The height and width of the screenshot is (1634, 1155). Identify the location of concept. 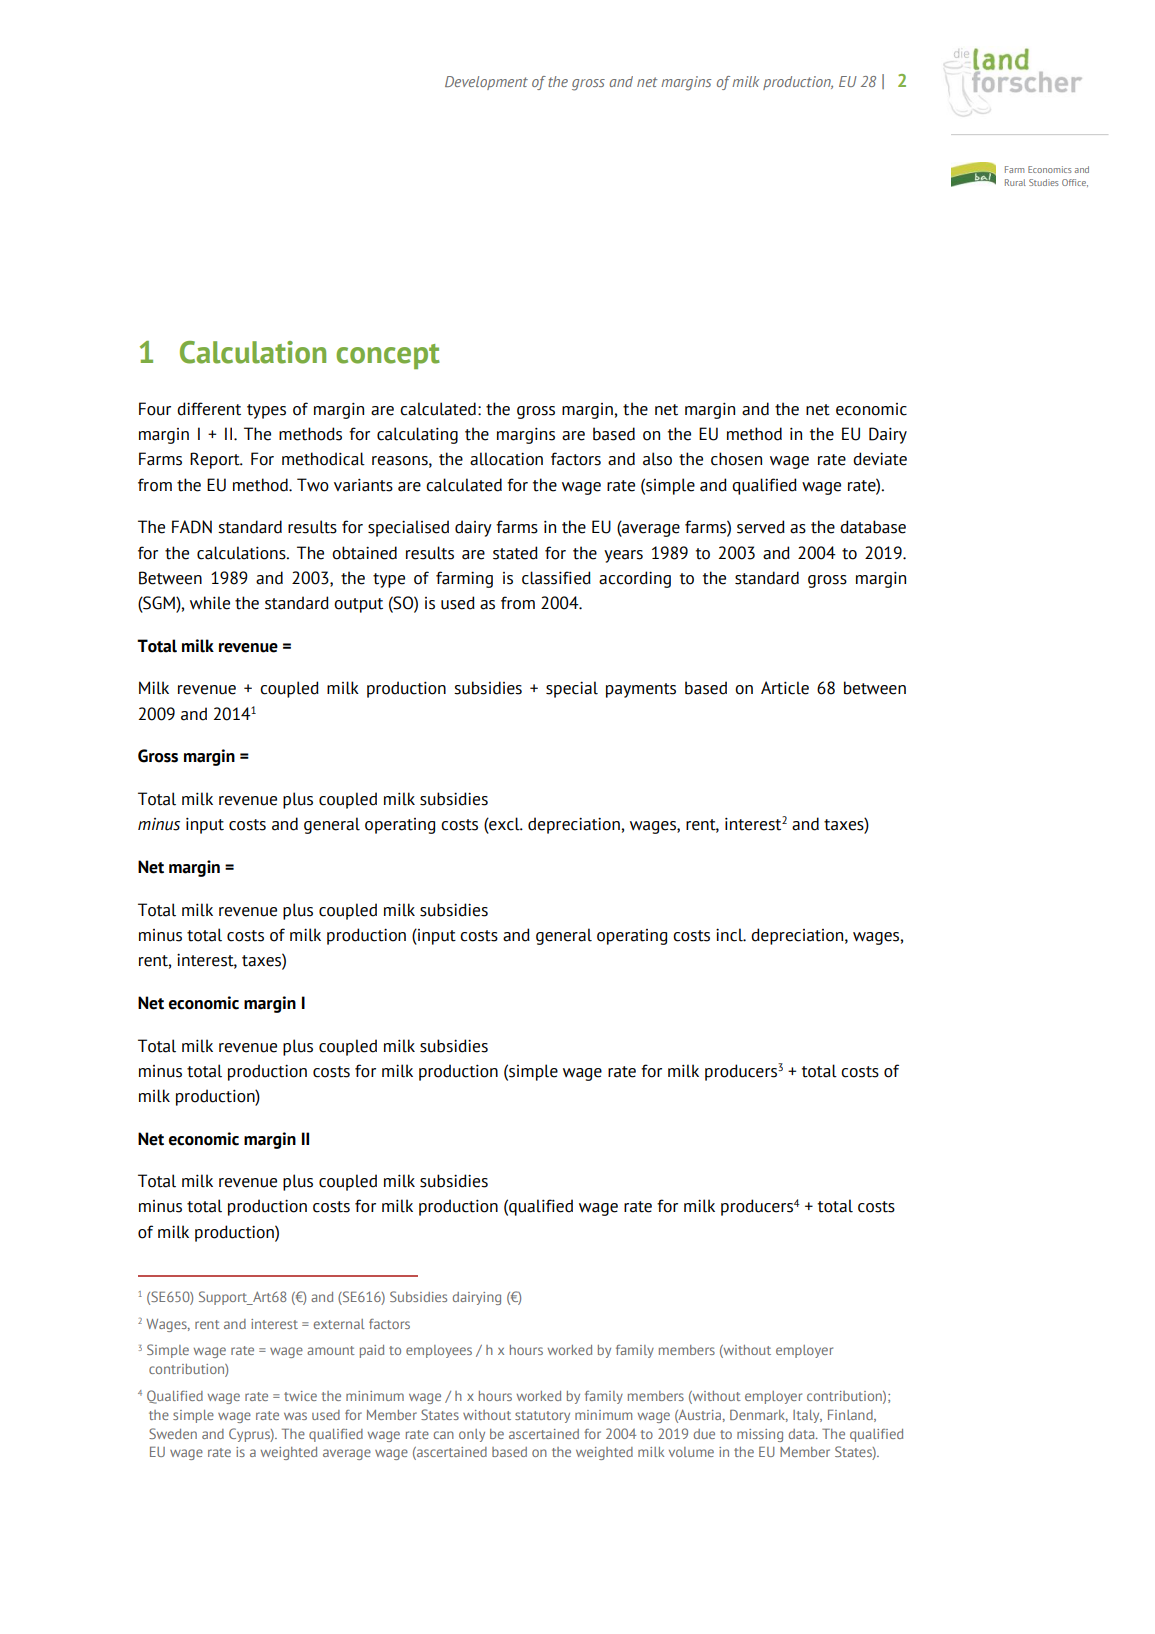
(388, 356).
